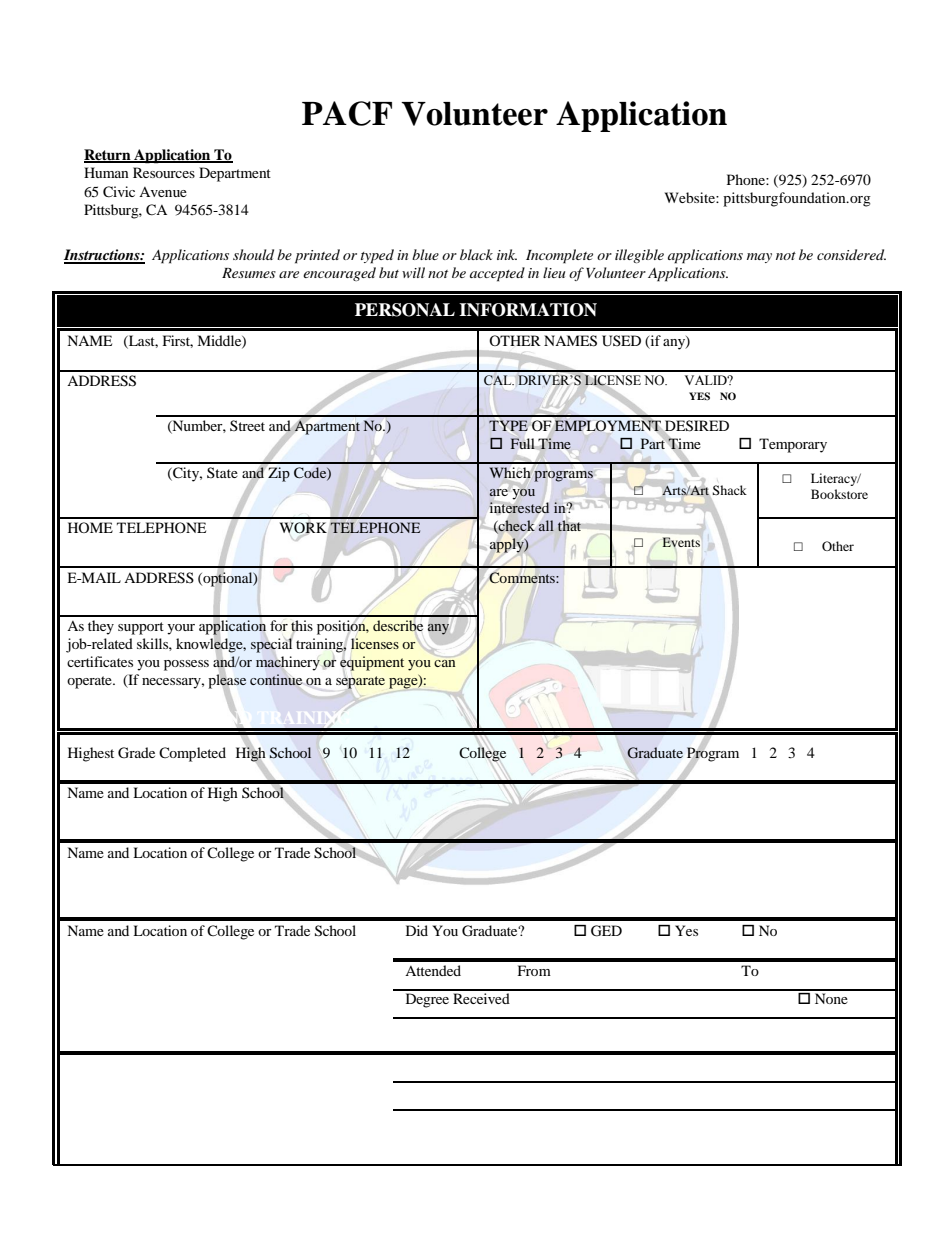  What do you see at coordinates (793, 445) in the image?
I see `Temporary` at bounding box center [793, 445].
